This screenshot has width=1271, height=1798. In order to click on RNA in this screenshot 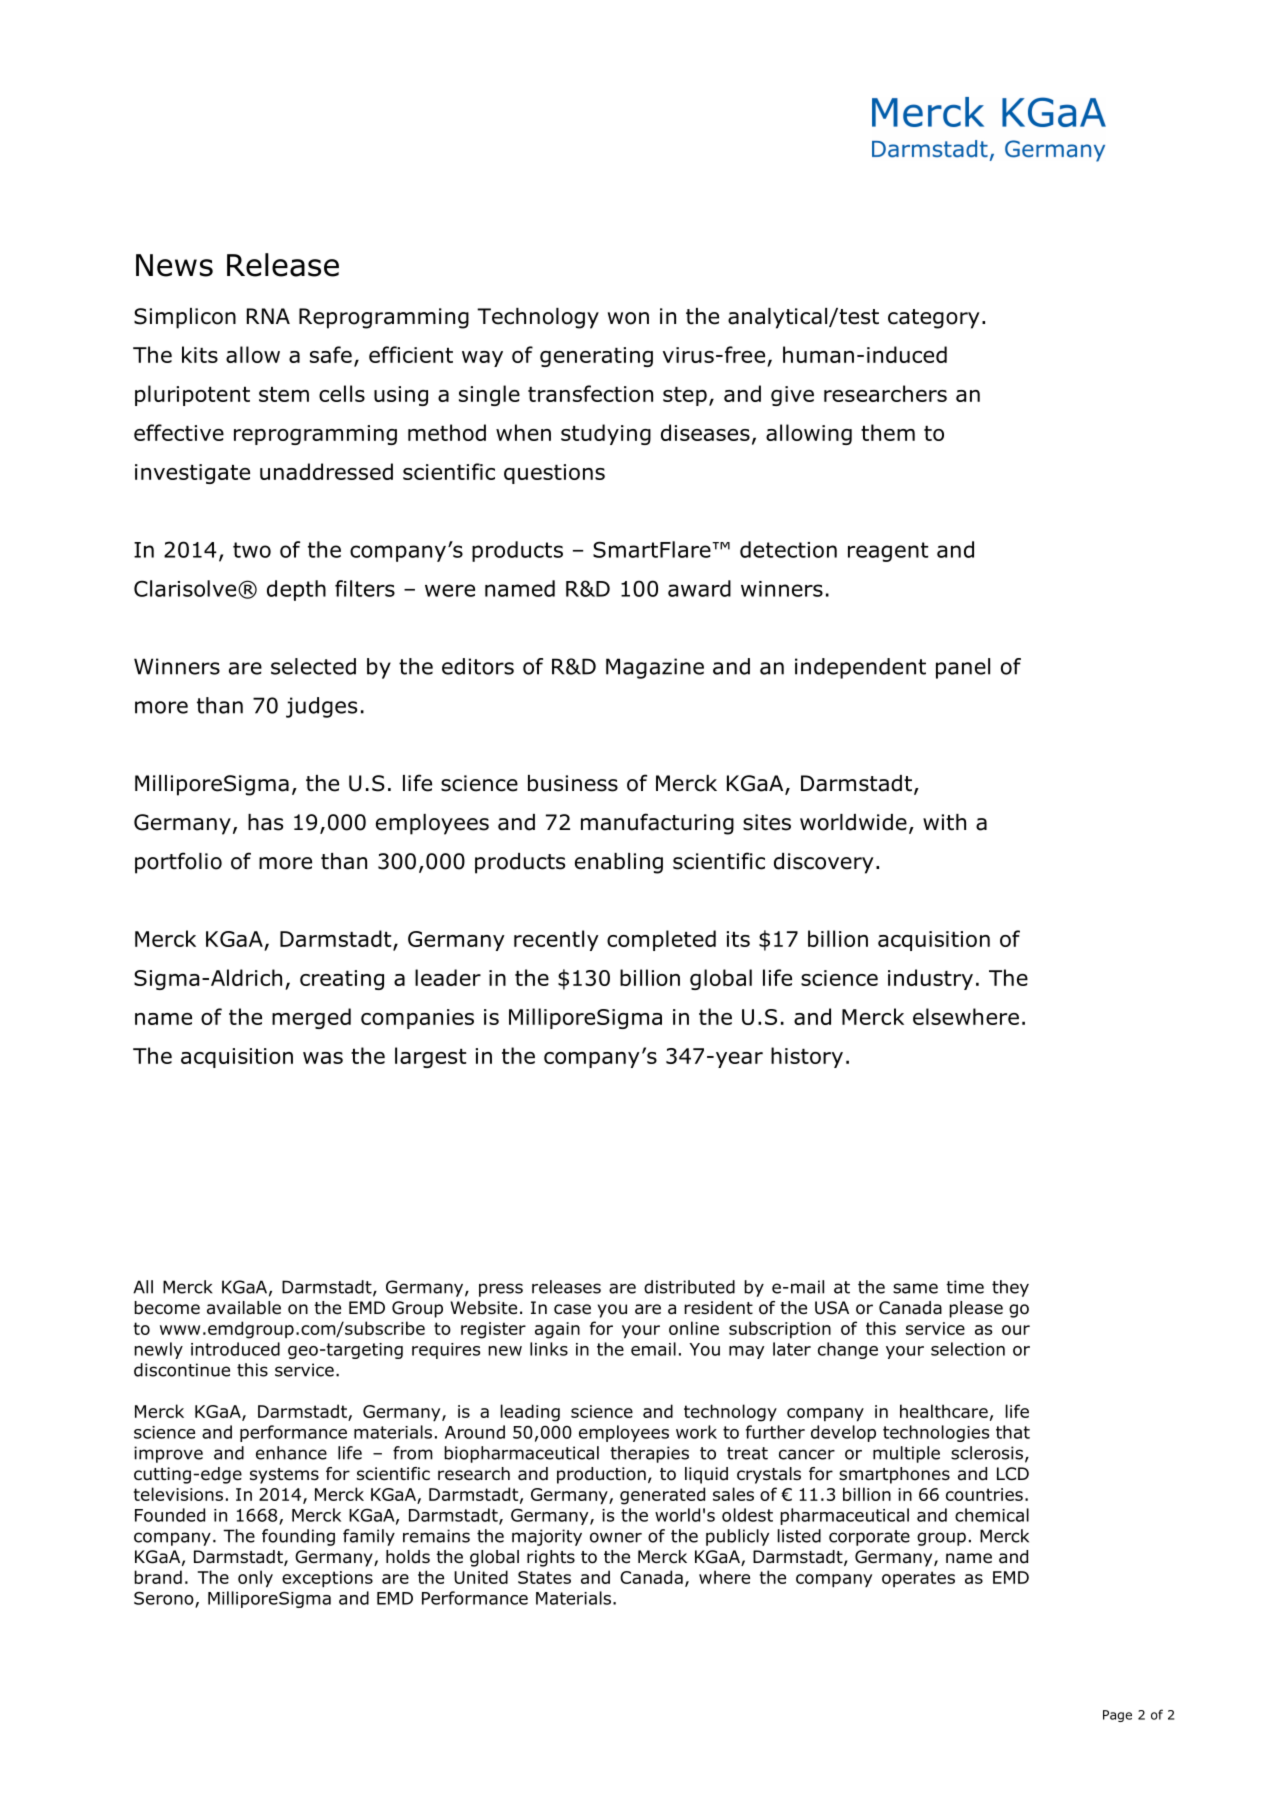, I will do `click(268, 316)`.
